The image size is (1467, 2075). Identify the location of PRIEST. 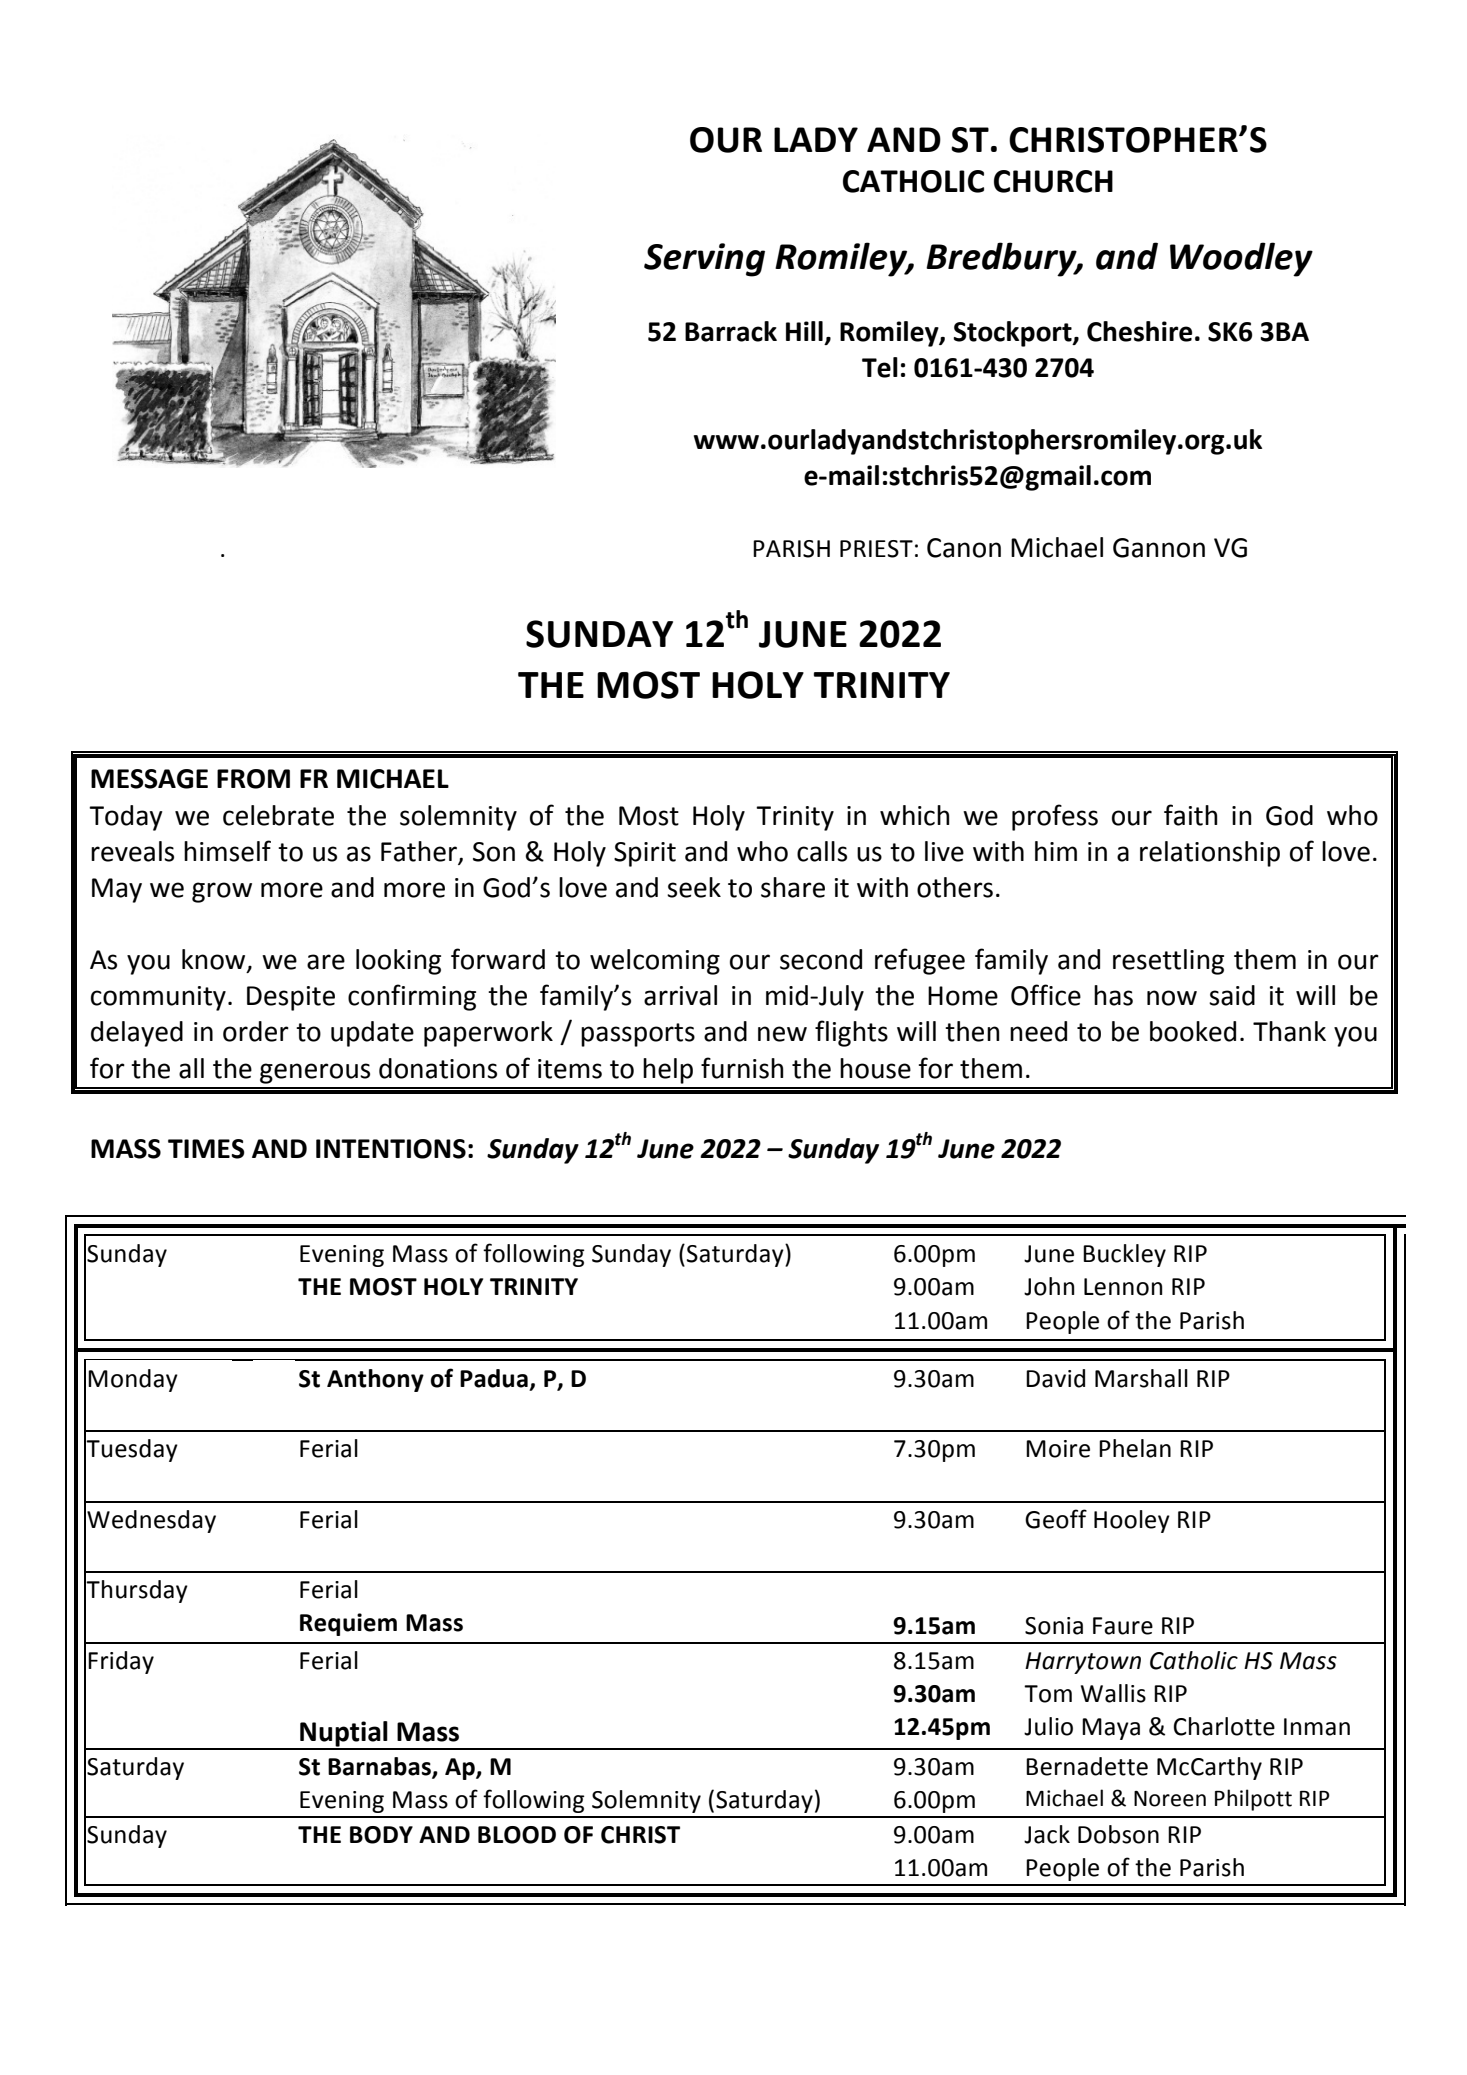
(876, 549).
